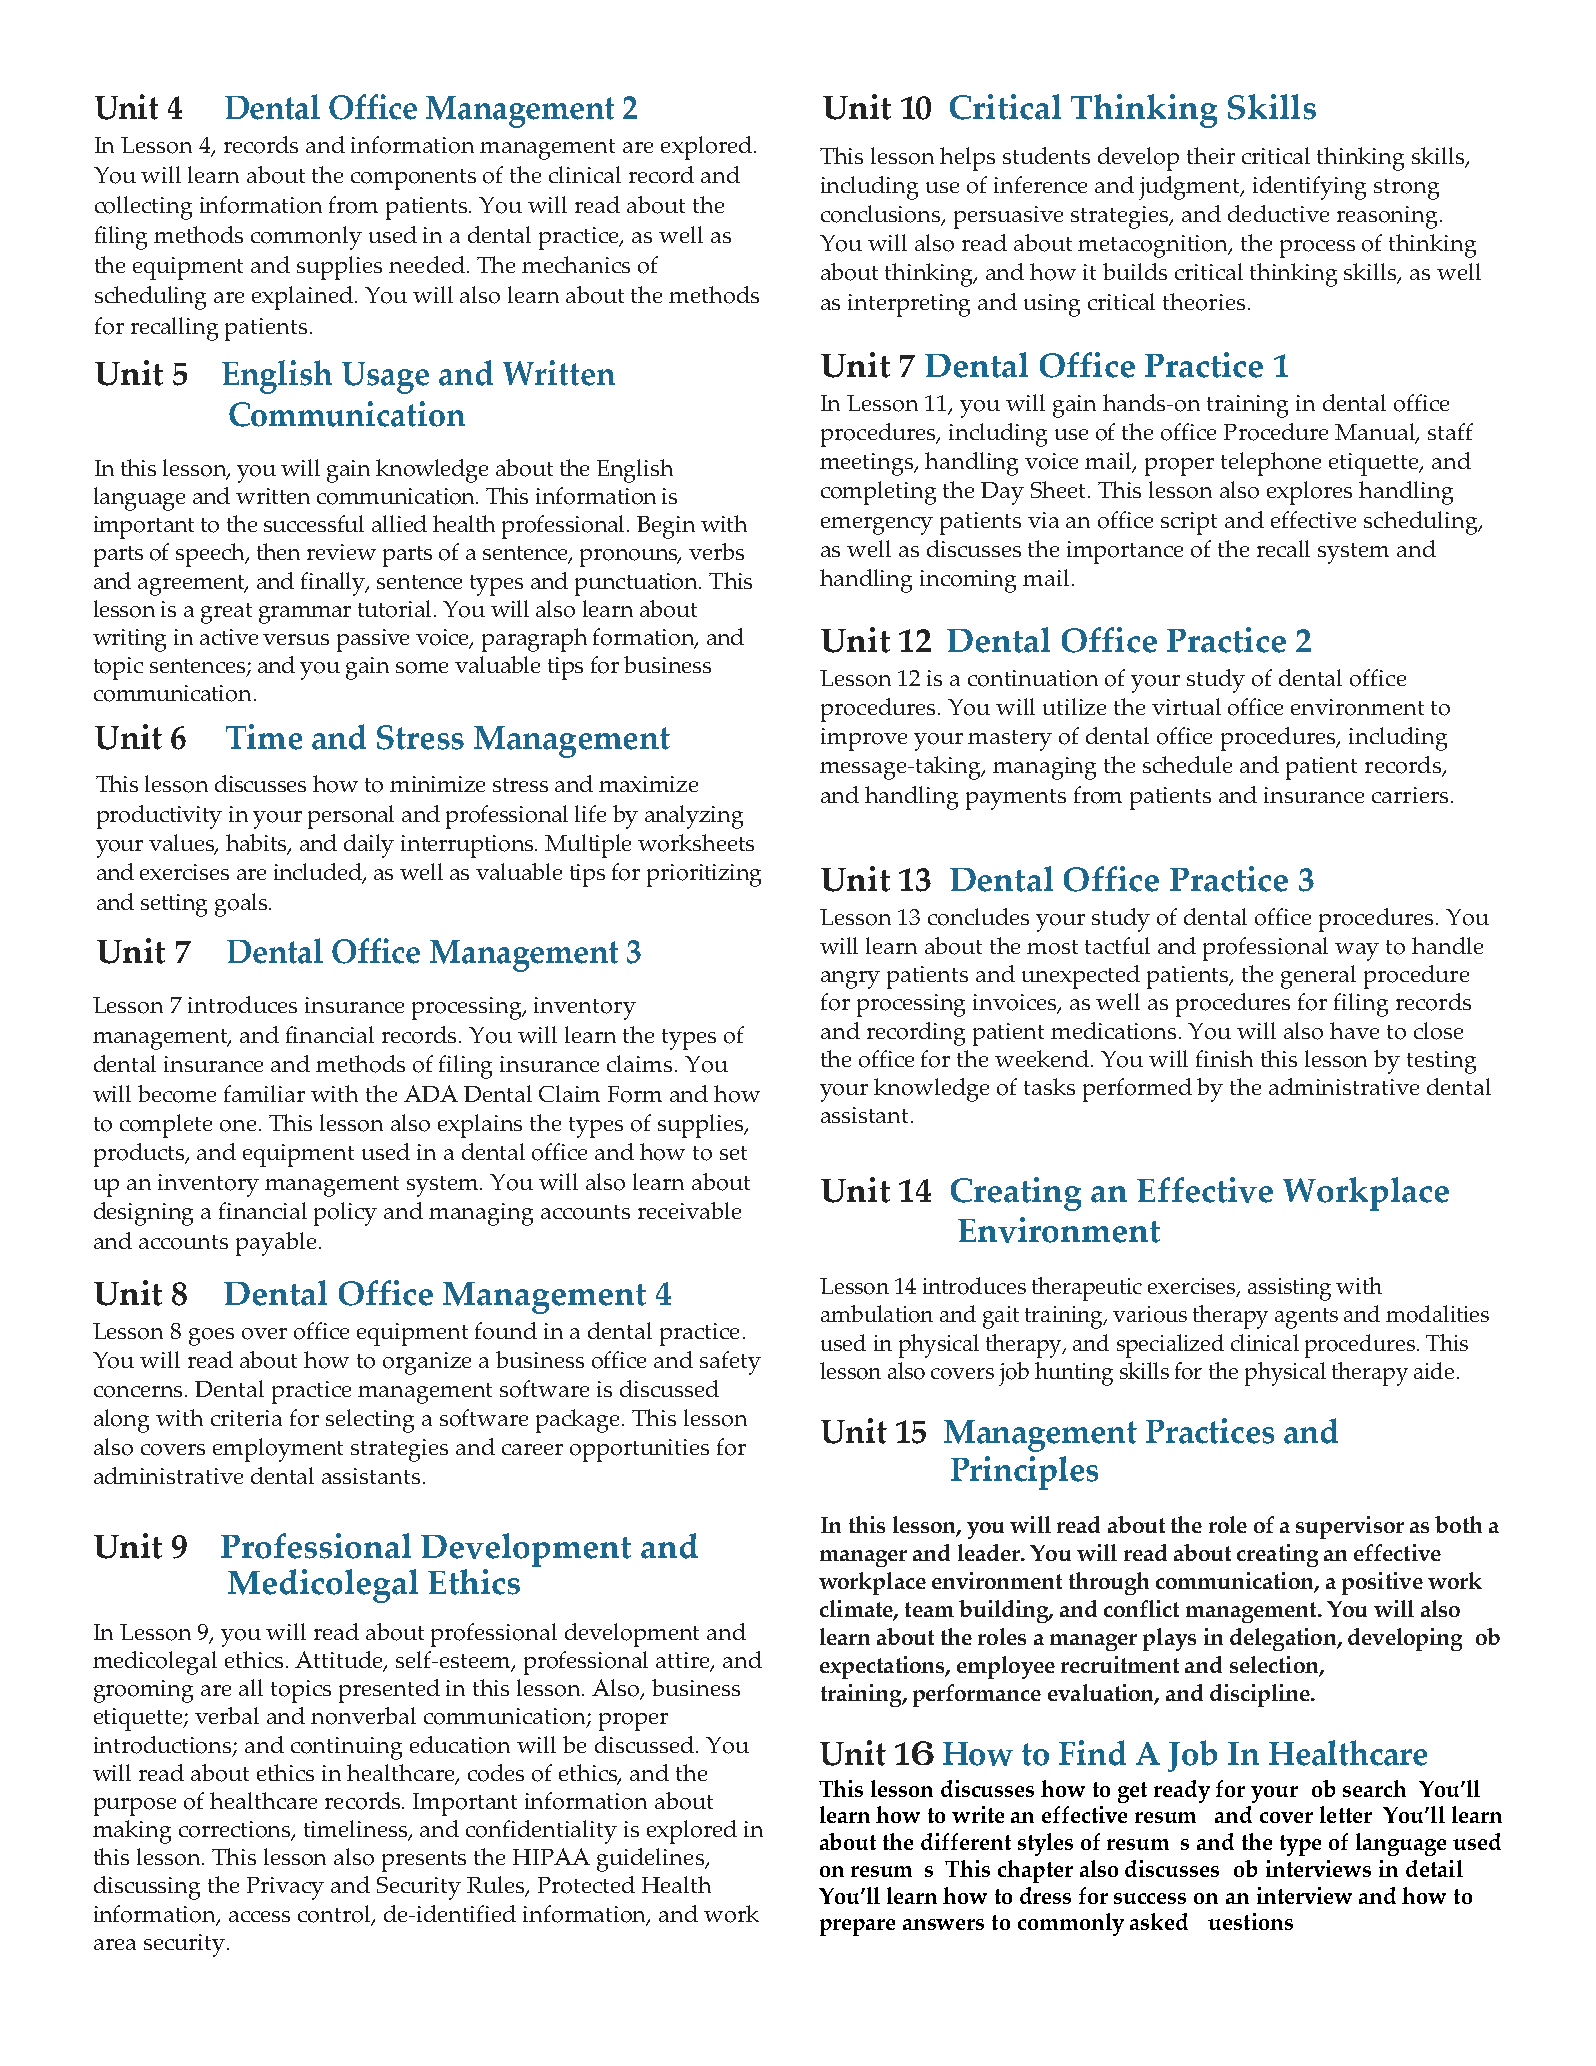 Image resolution: width=1596 pixels, height=2066 pixels. I want to click on finish, so click(1224, 1058).
